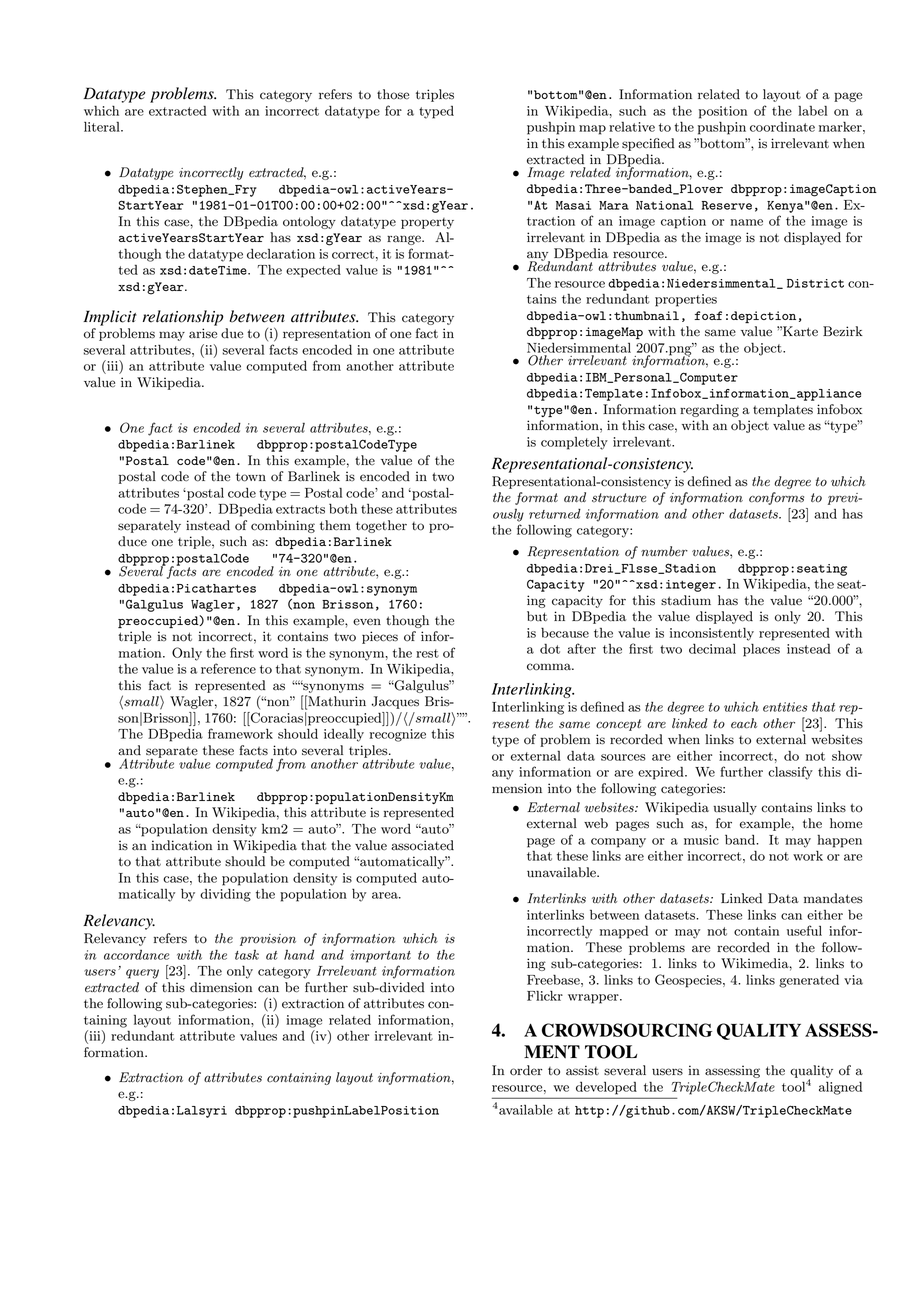 The image size is (924, 1308). Describe the element at coordinates (782, 126) in the page. I see `coordinate` at that location.
